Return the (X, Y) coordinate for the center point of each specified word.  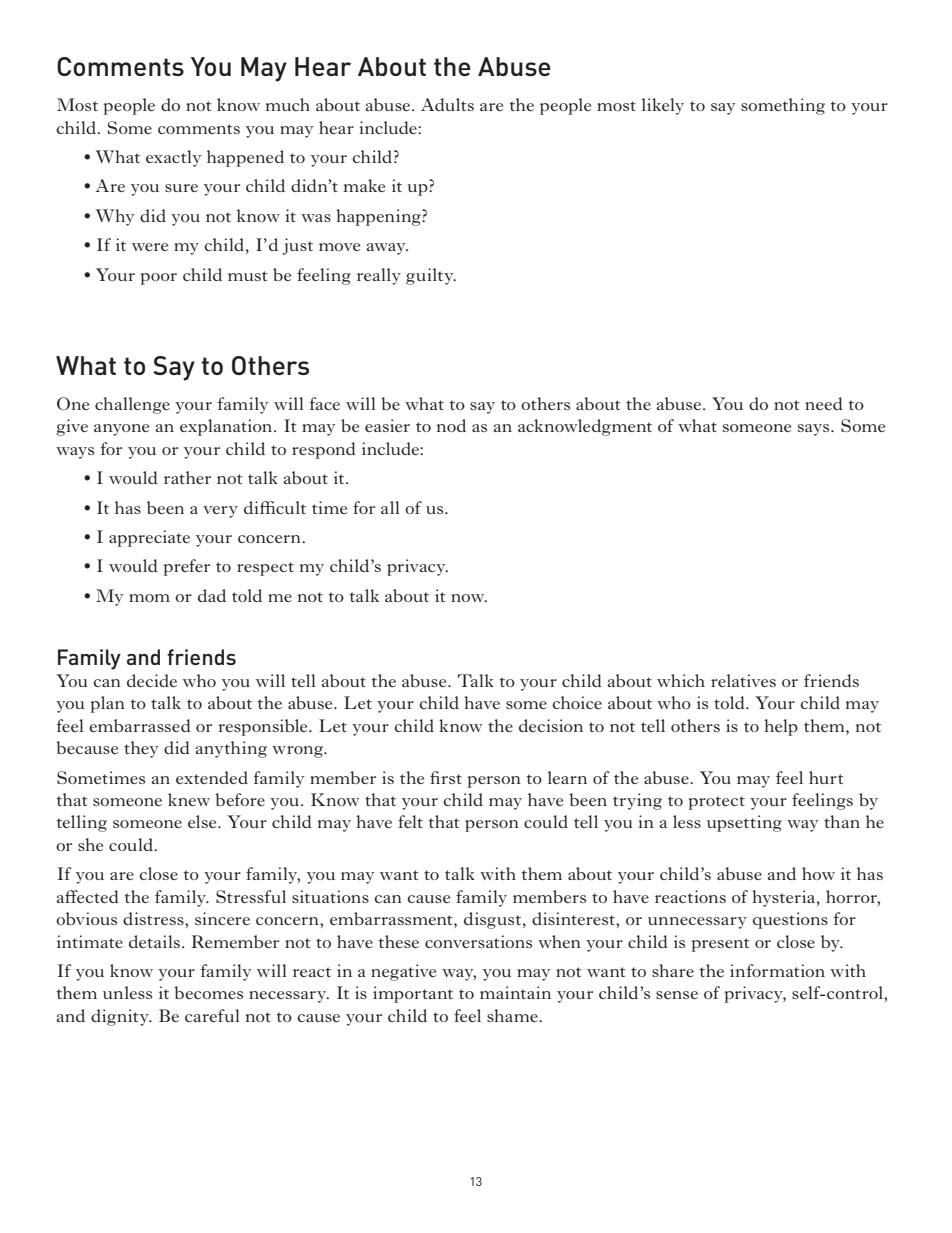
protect (717, 803)
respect (265, 569)
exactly (173, 158)
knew (189, 799)
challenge (132, 405)
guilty (431, 276)
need (824, 403)
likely (663, 106)
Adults (447, 104)
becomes (208, 992)
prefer (187, 567)
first (446, 777)
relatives (743, 680)
